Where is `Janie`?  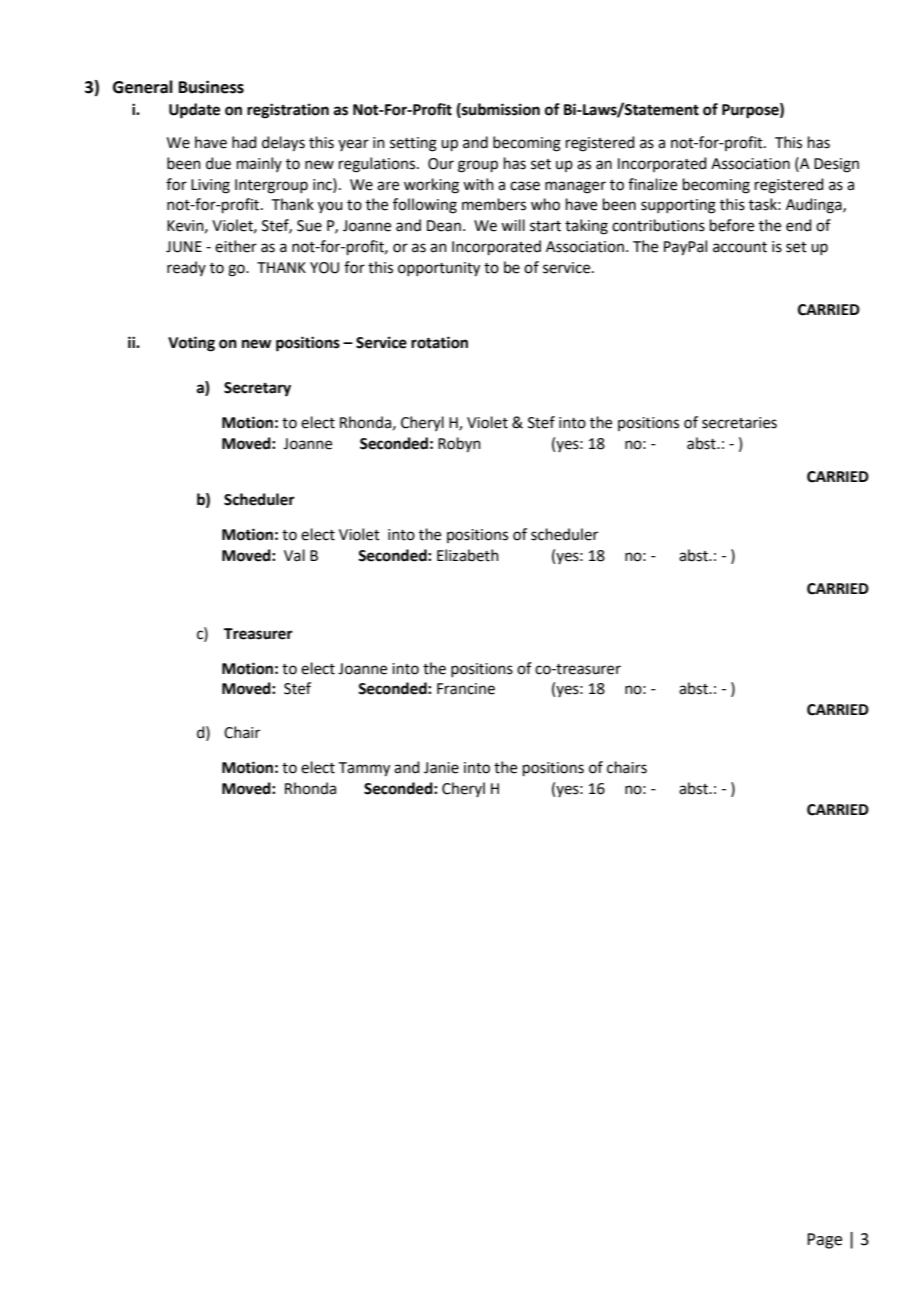
Janie is located at coordinates (441, 768).
